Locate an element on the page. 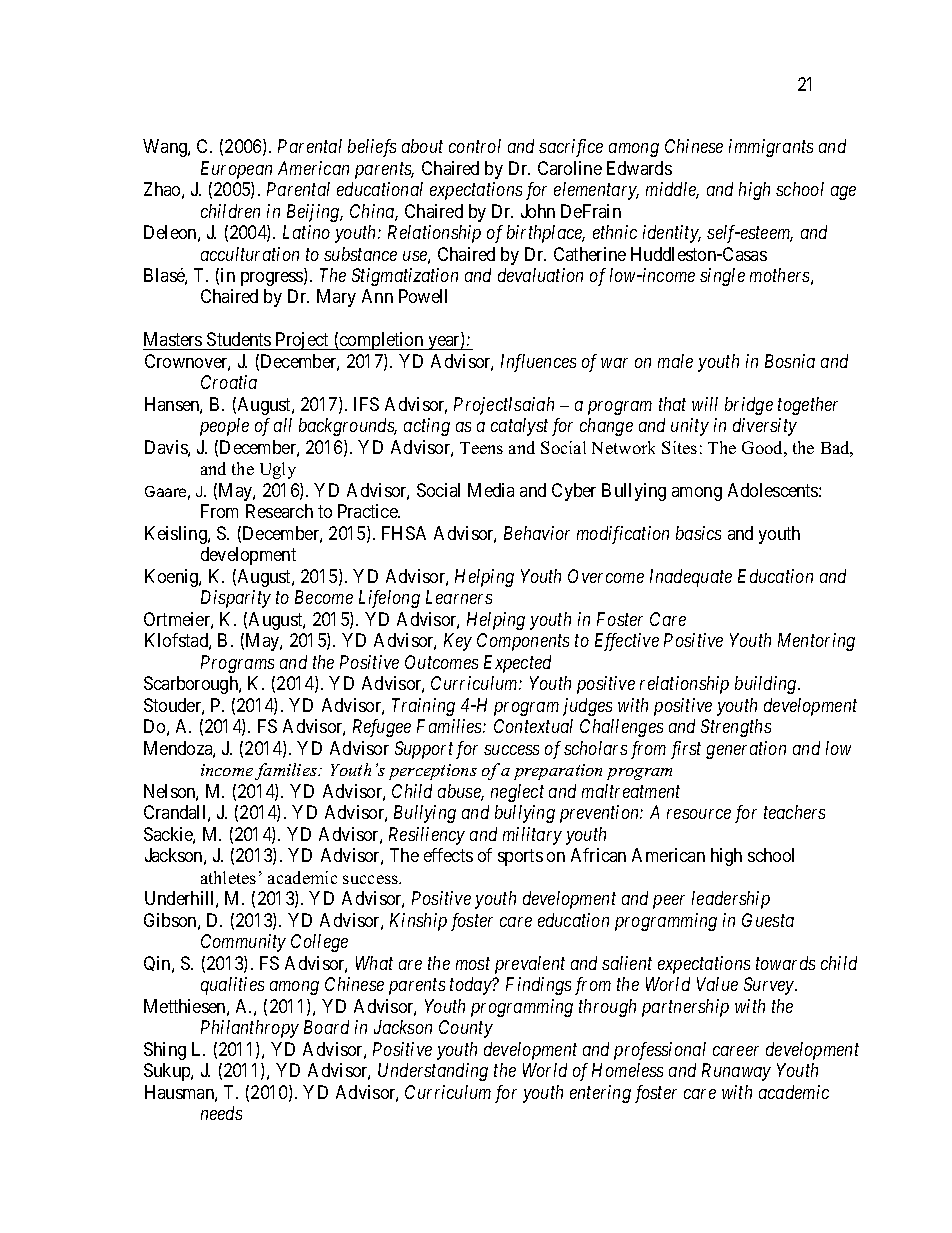 Image resolution: width=952 pixels, height=1233 pixels. Contextual is located at coordinates (533, 726).
